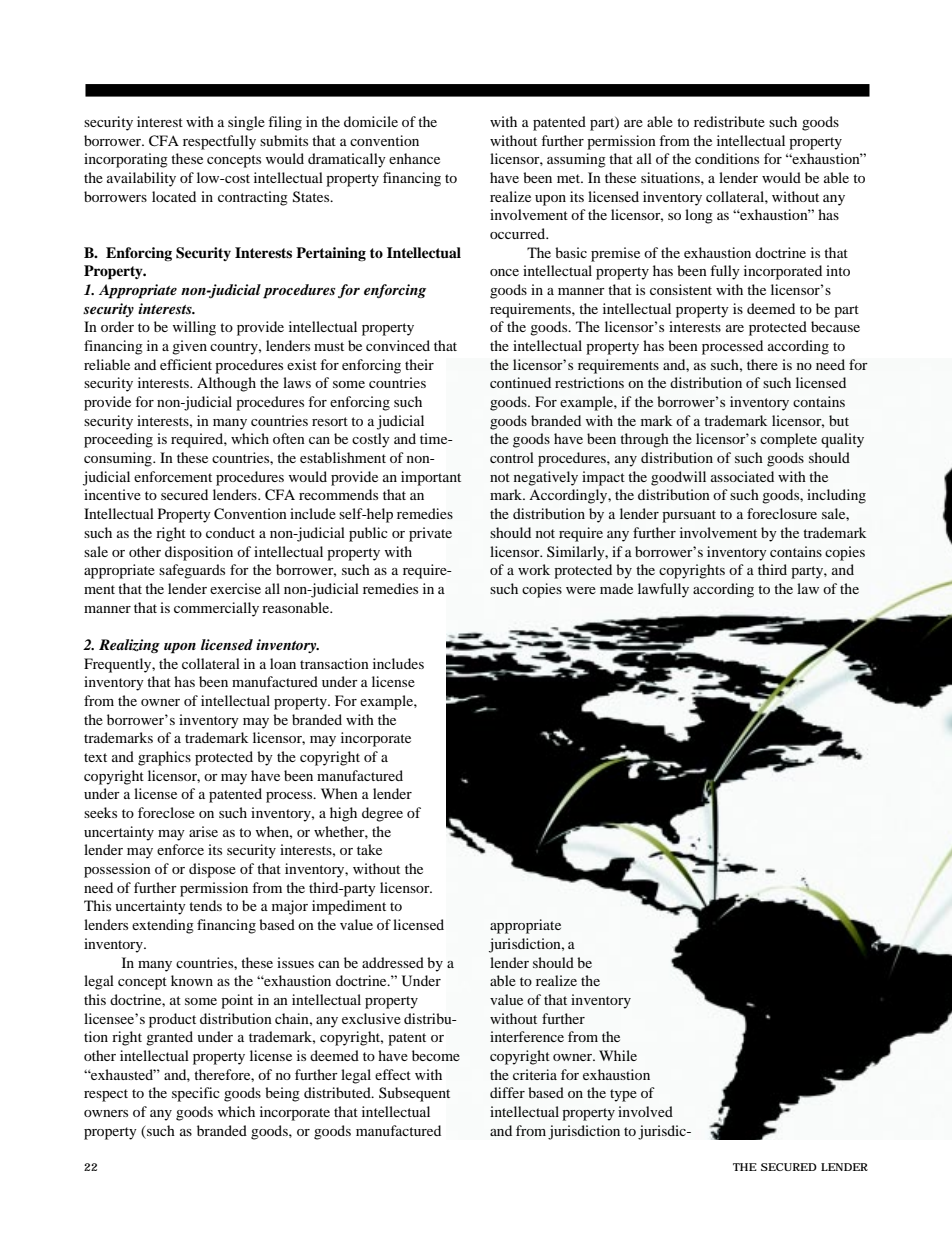 This screenshot has height=1233, width=952. What do you see at coordinates (534, 569) in the screenshot?
I see `work` at bounding box center [534, 569].
